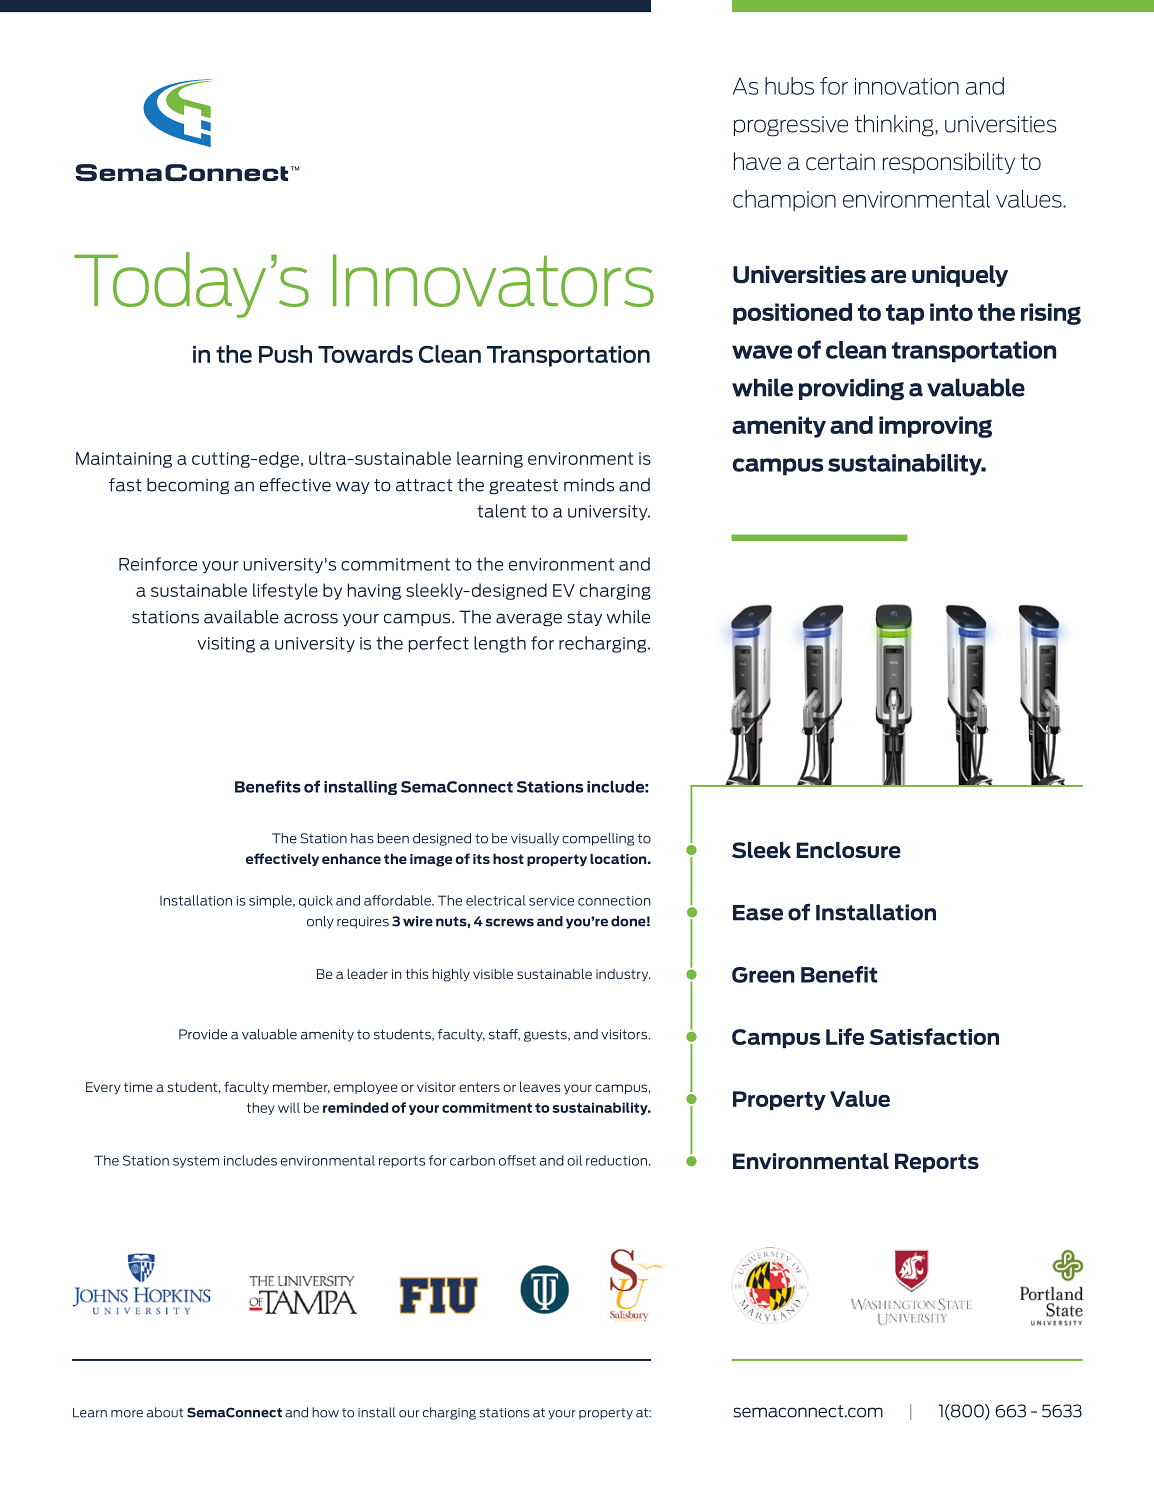  I want to click on Enclosure, so click(849, 850).
